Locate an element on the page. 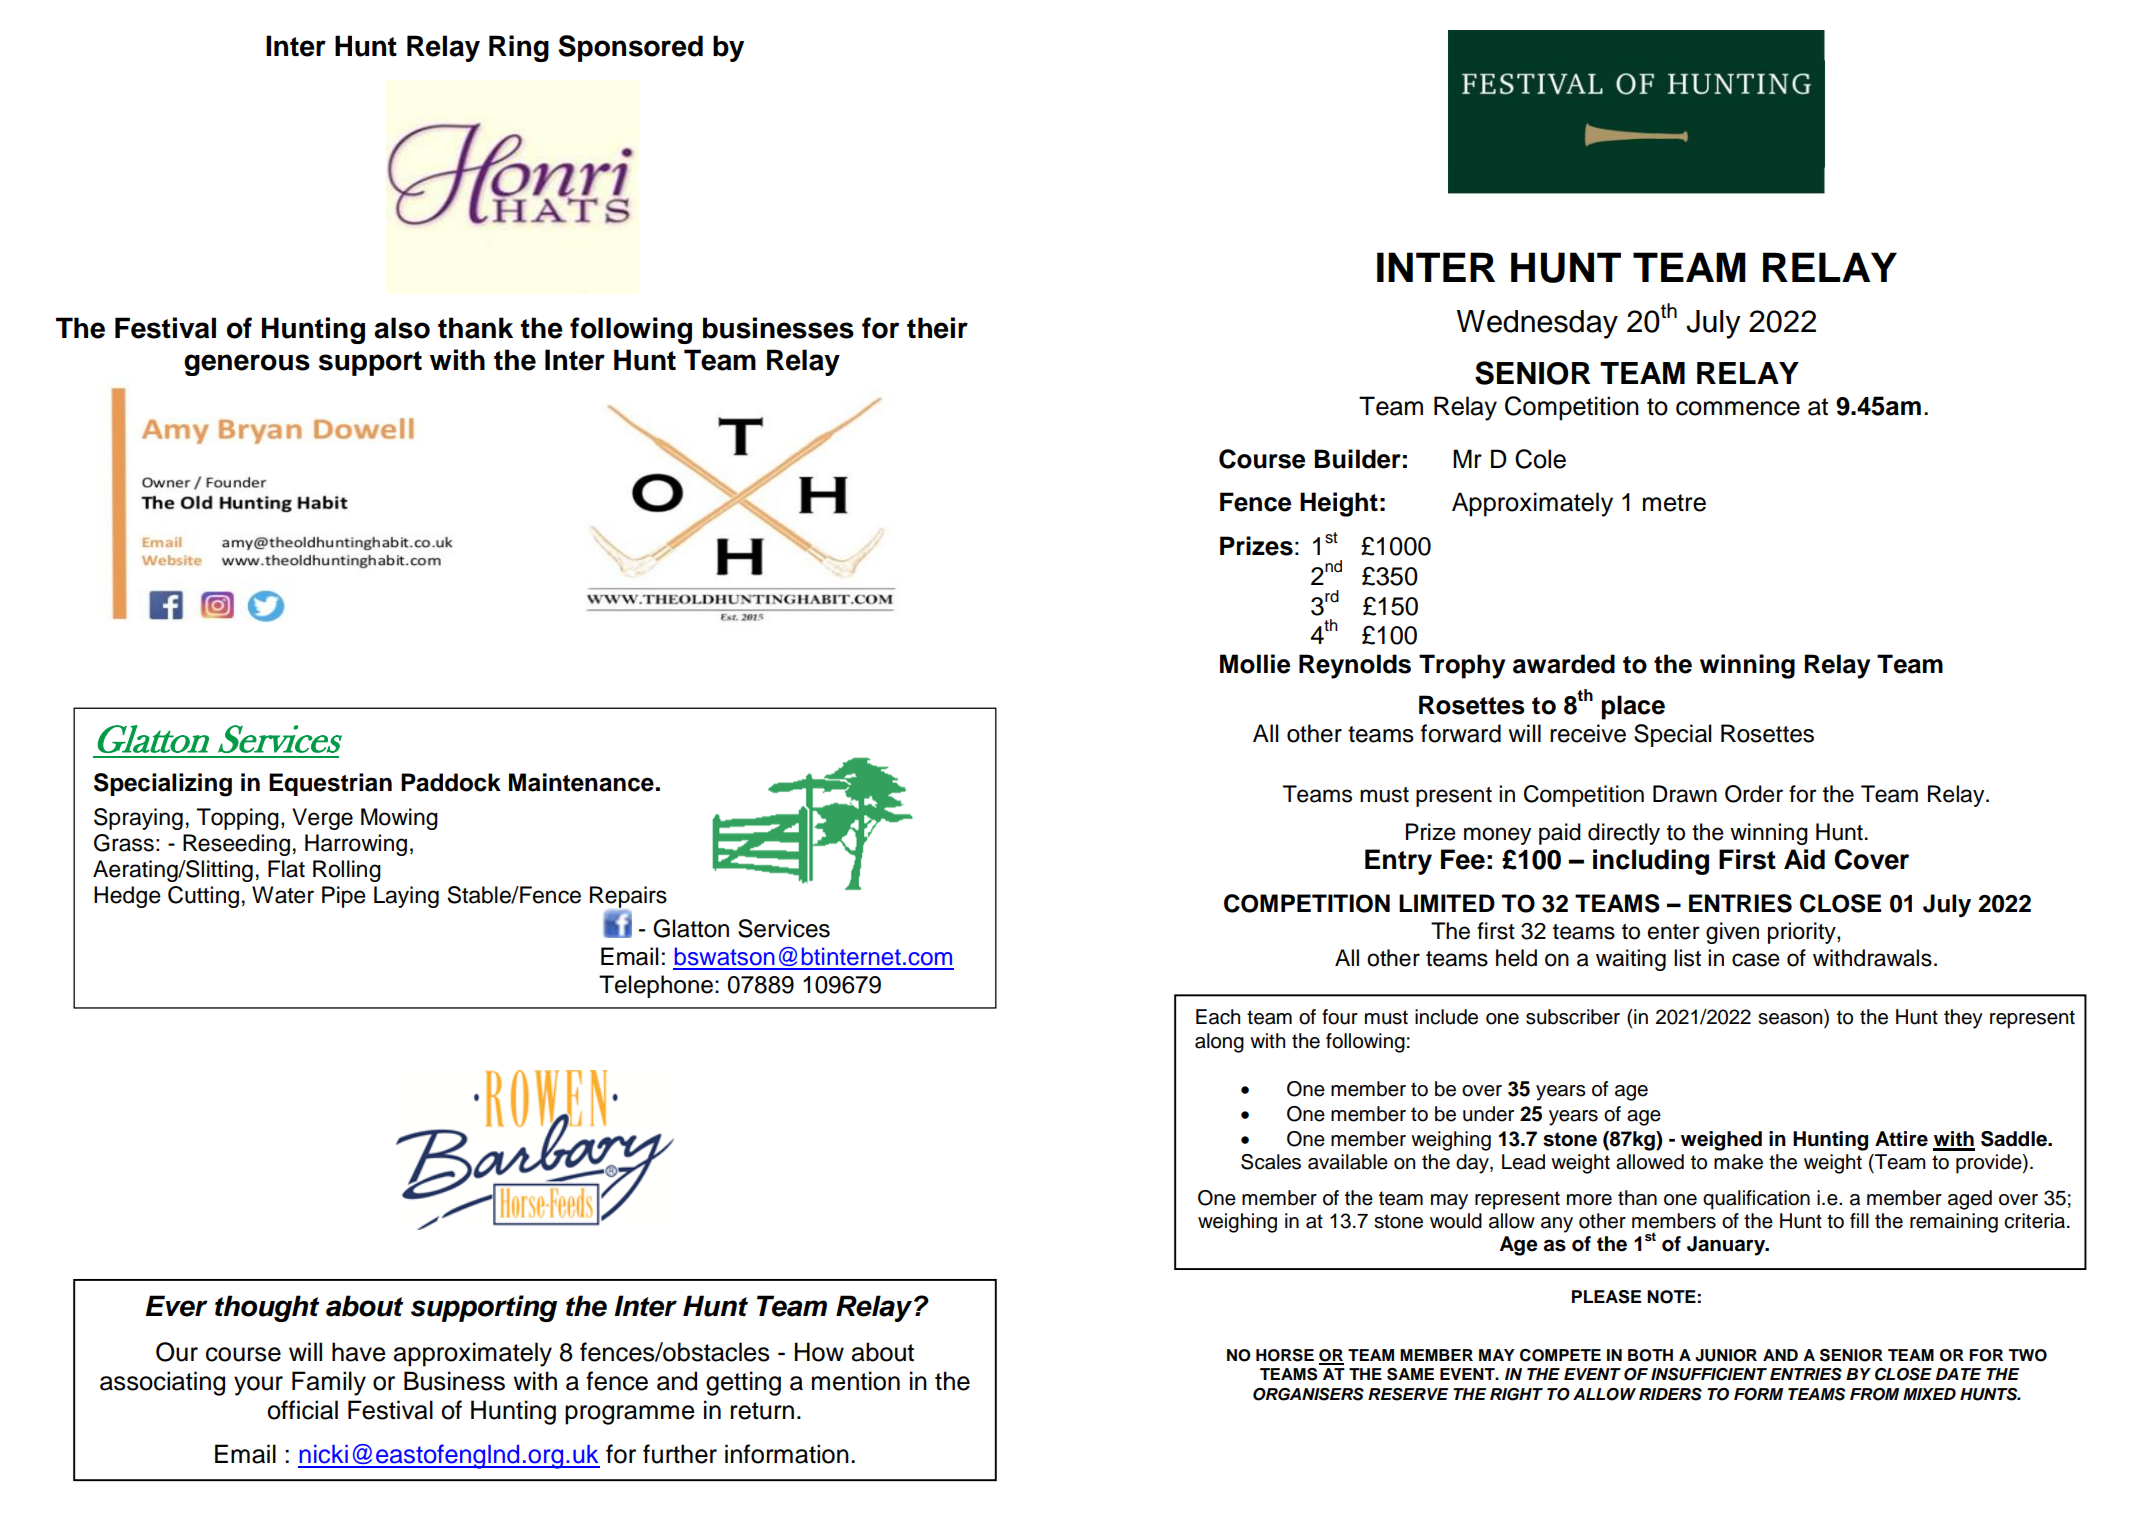 The image size is (2147, 1518). Order is located at coordinates (1754, 794).
